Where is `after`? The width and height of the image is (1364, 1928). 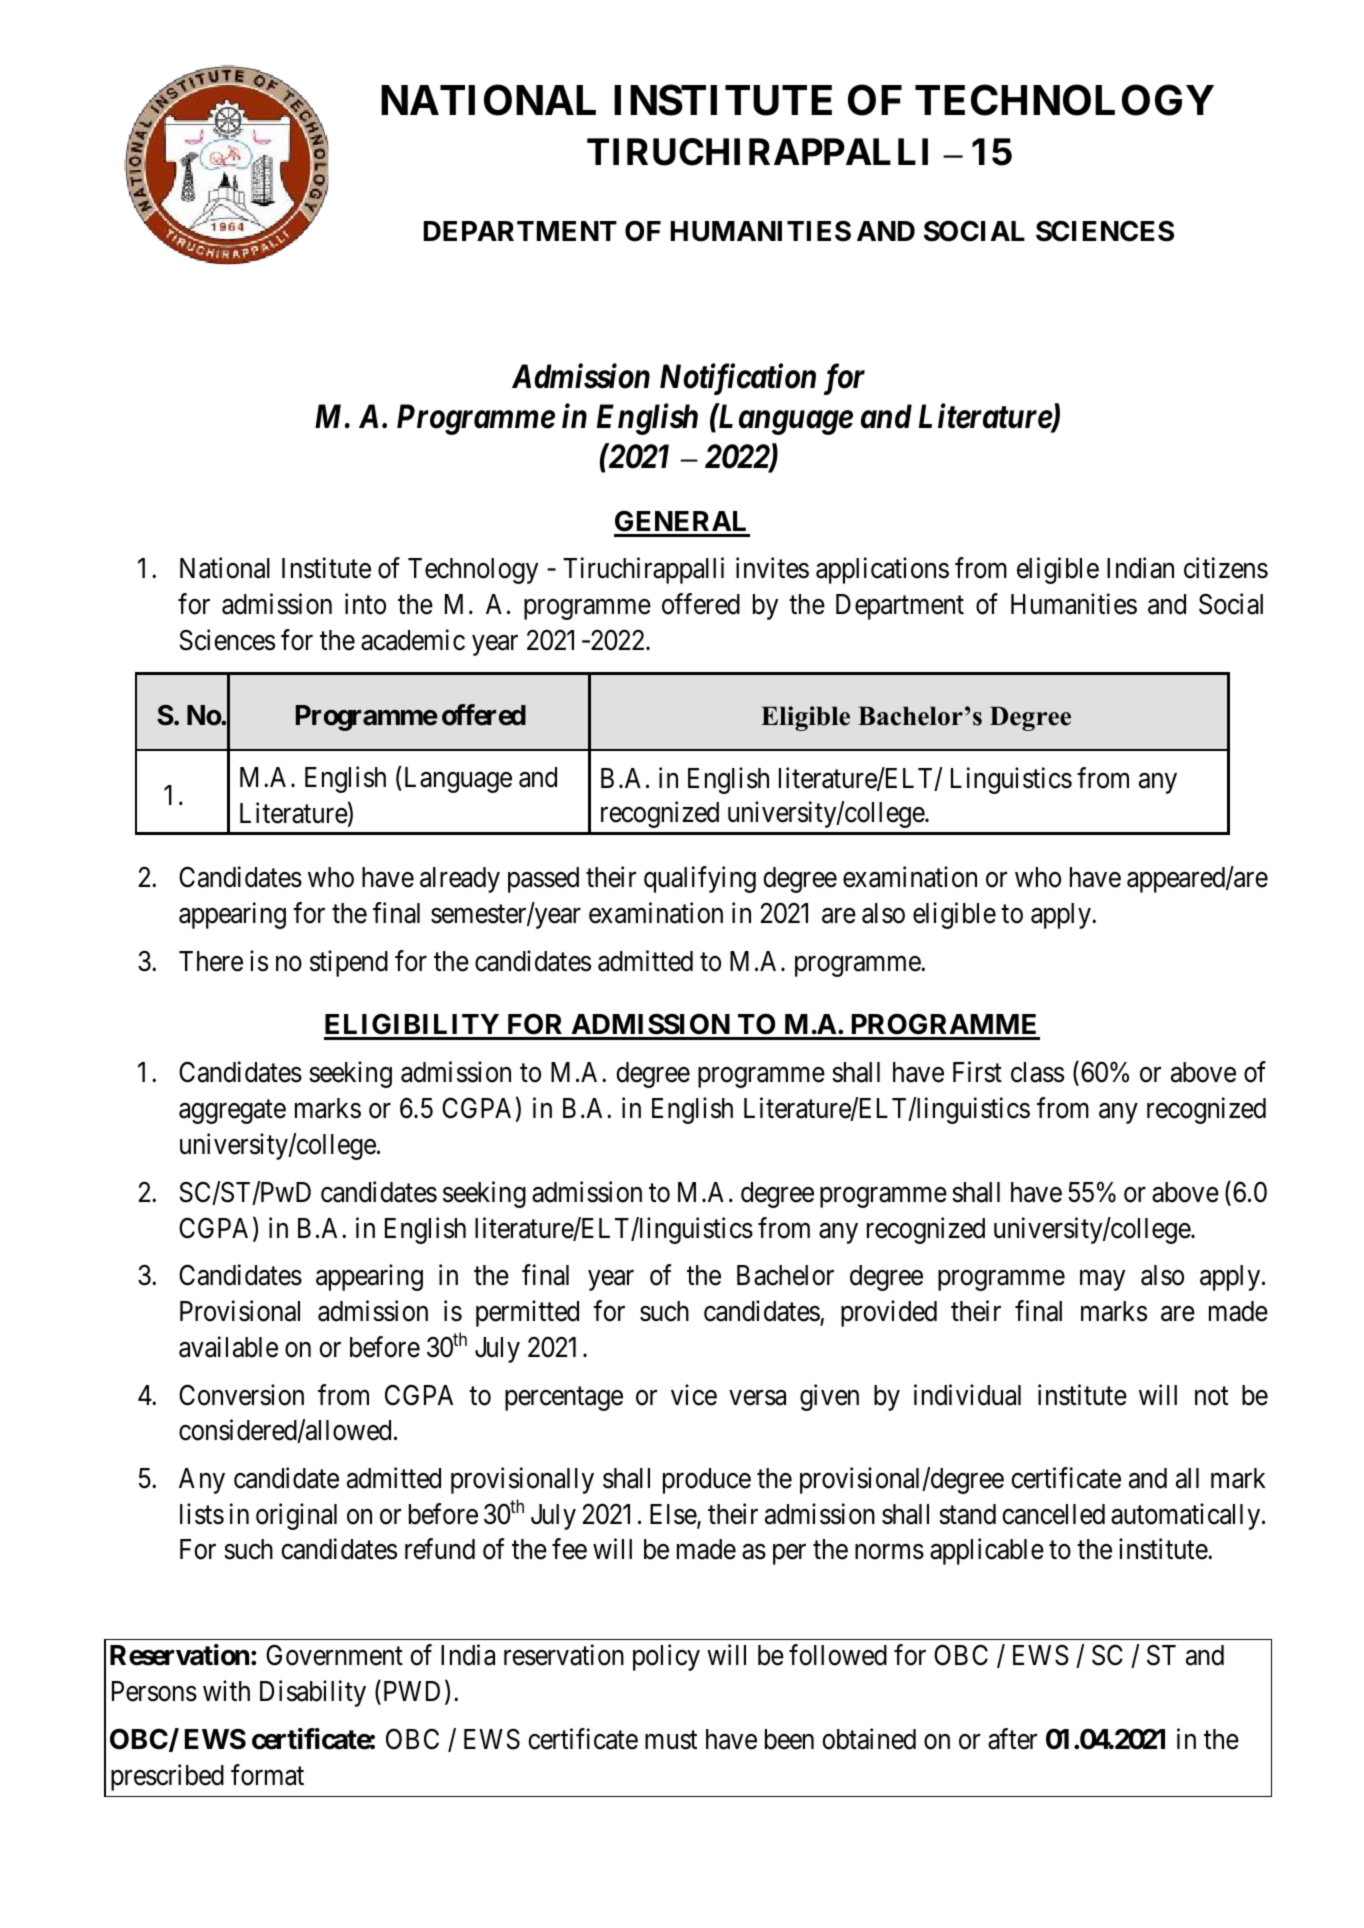
after is located at coordinates (1012, 1739).
